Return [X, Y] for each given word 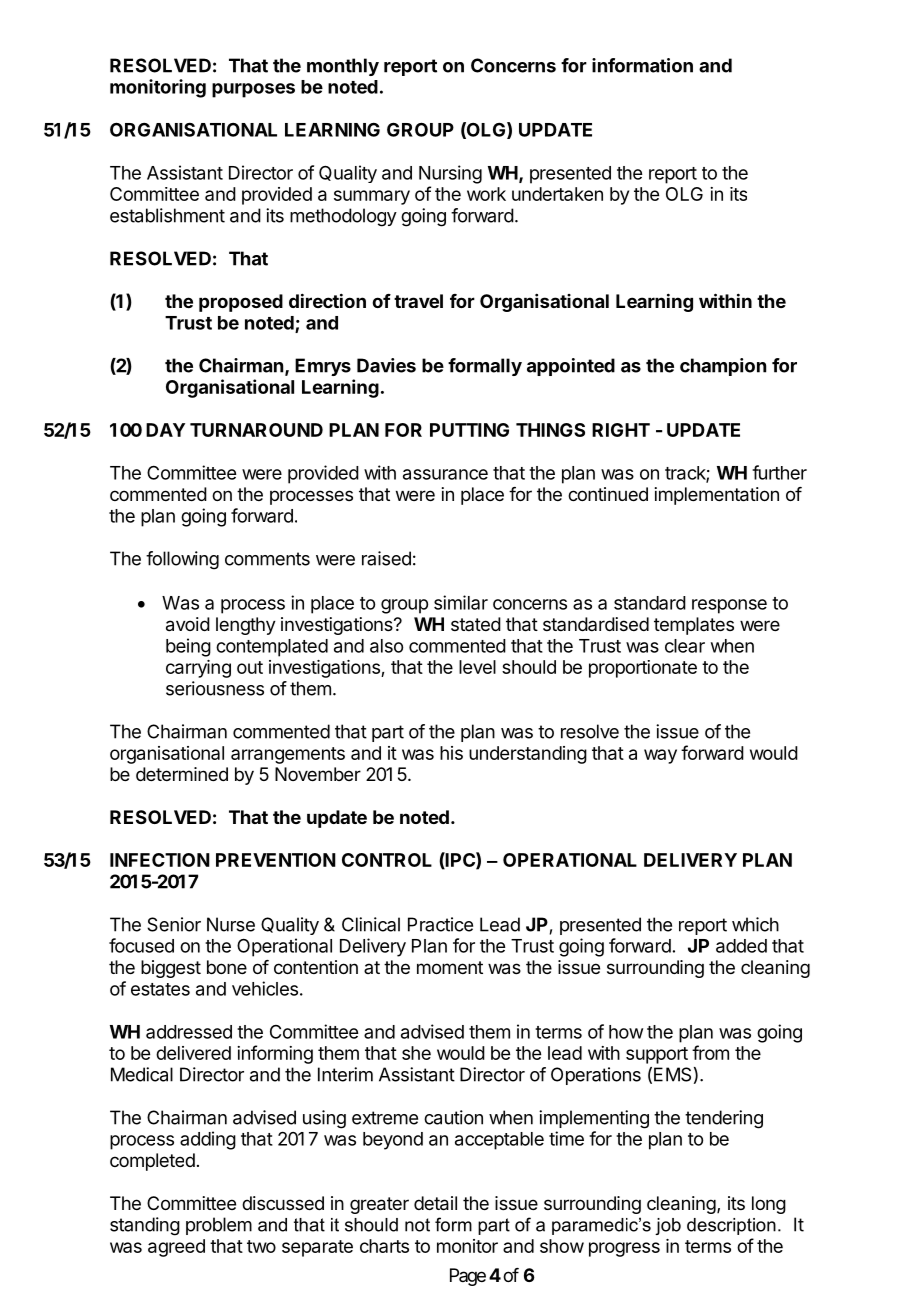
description [731, 1226]
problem [219, 1226]
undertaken [557, 194]
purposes [253, 90]
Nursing [450, 174]
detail [435, 1203]
